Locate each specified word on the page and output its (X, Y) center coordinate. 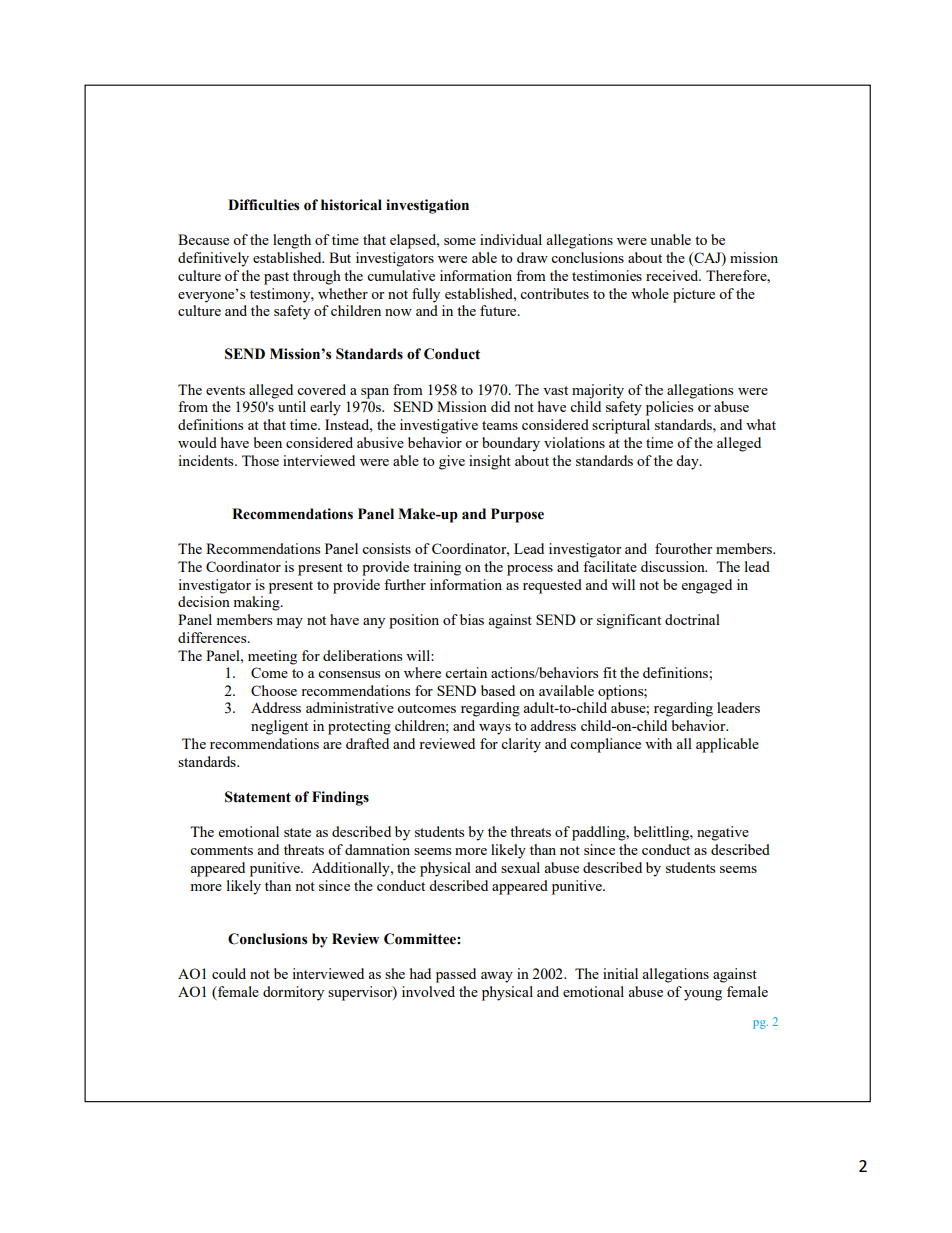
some (460, 241)
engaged (707, 586)
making (258, 603)
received (673, 275)
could (229, 973)
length (292, 241)
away (497, 977)
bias (470, 619)
